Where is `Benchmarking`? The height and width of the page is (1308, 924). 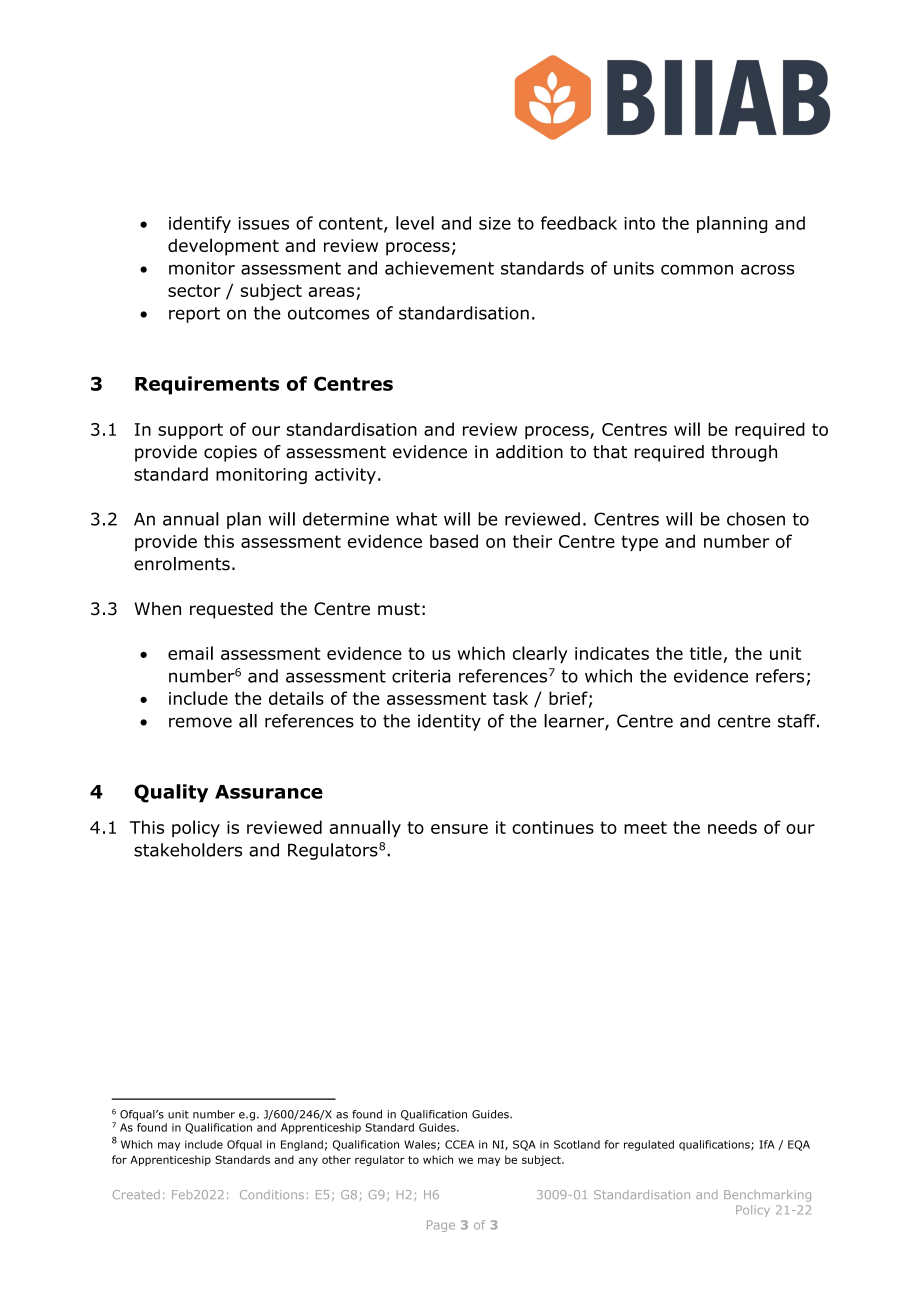
Benchmarking is located at coordinates (767, 1196).
